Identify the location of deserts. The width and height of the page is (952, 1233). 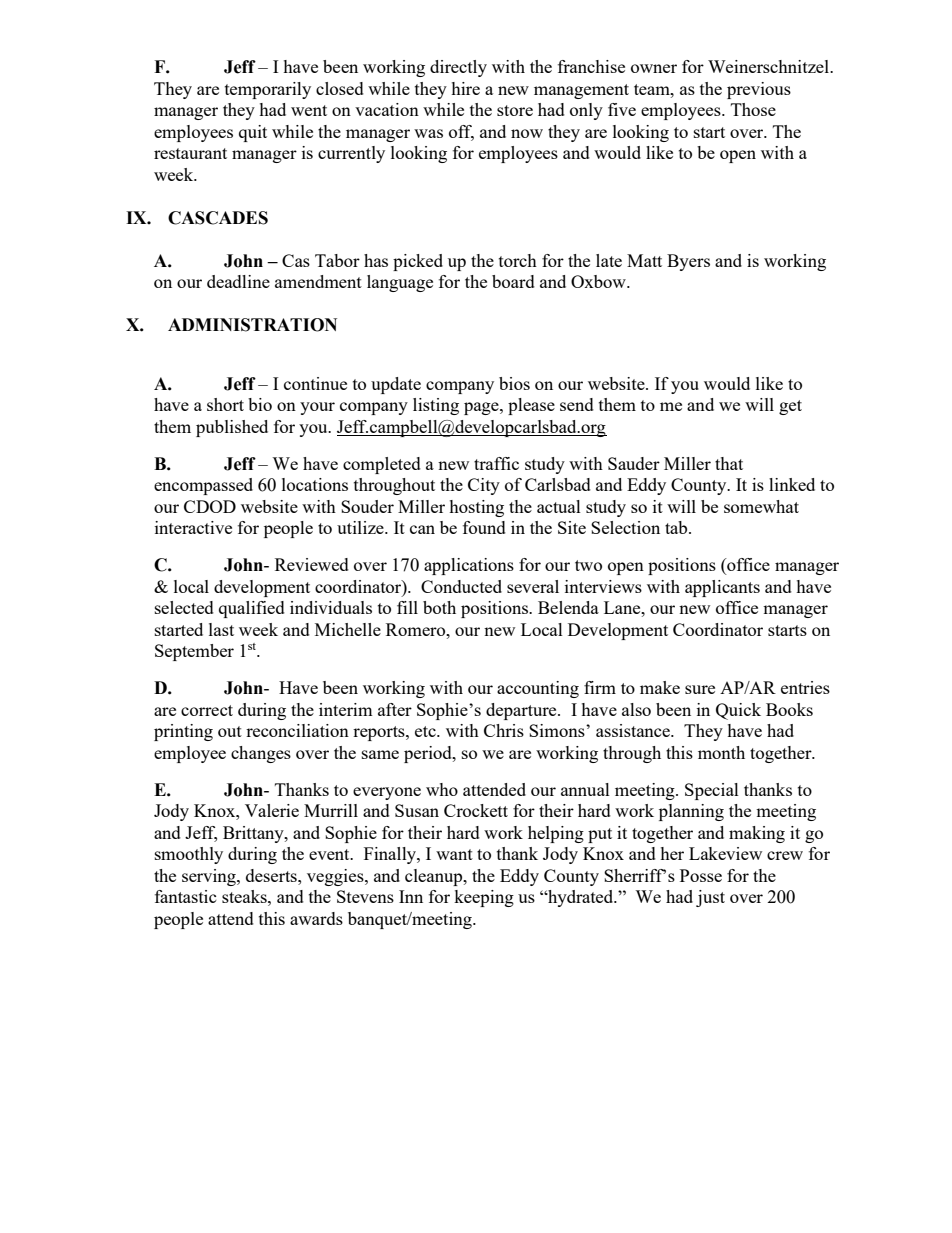
(272, 875).
